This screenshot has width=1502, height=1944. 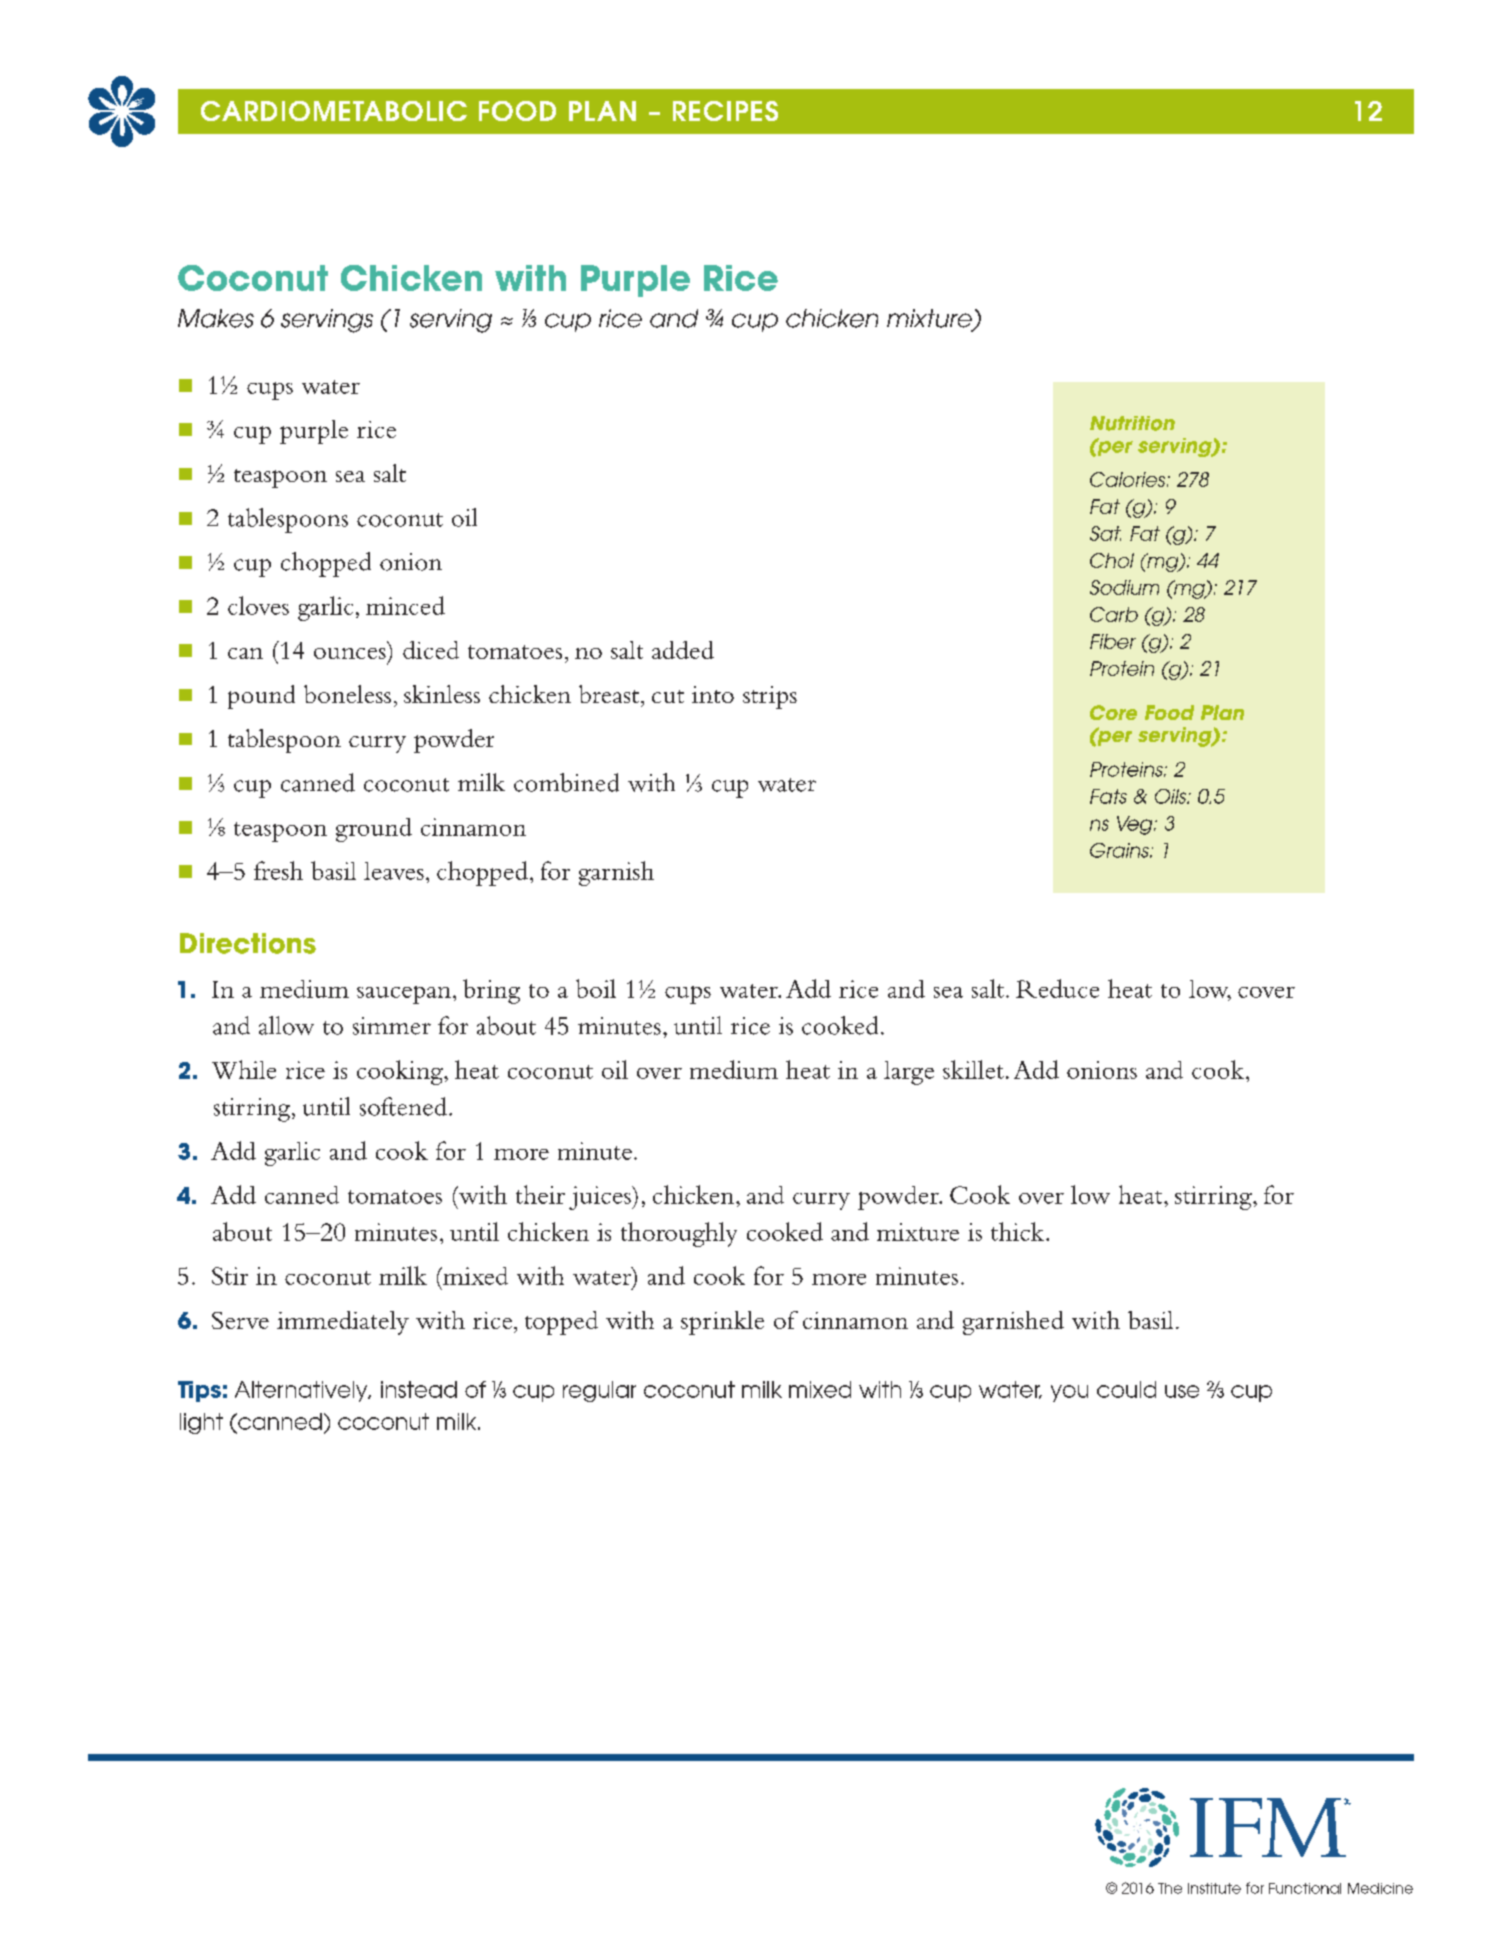 What do you see at coordinates (201, 1423) in the screenshot?
I see `light` at bounding box center [201, 1423].
